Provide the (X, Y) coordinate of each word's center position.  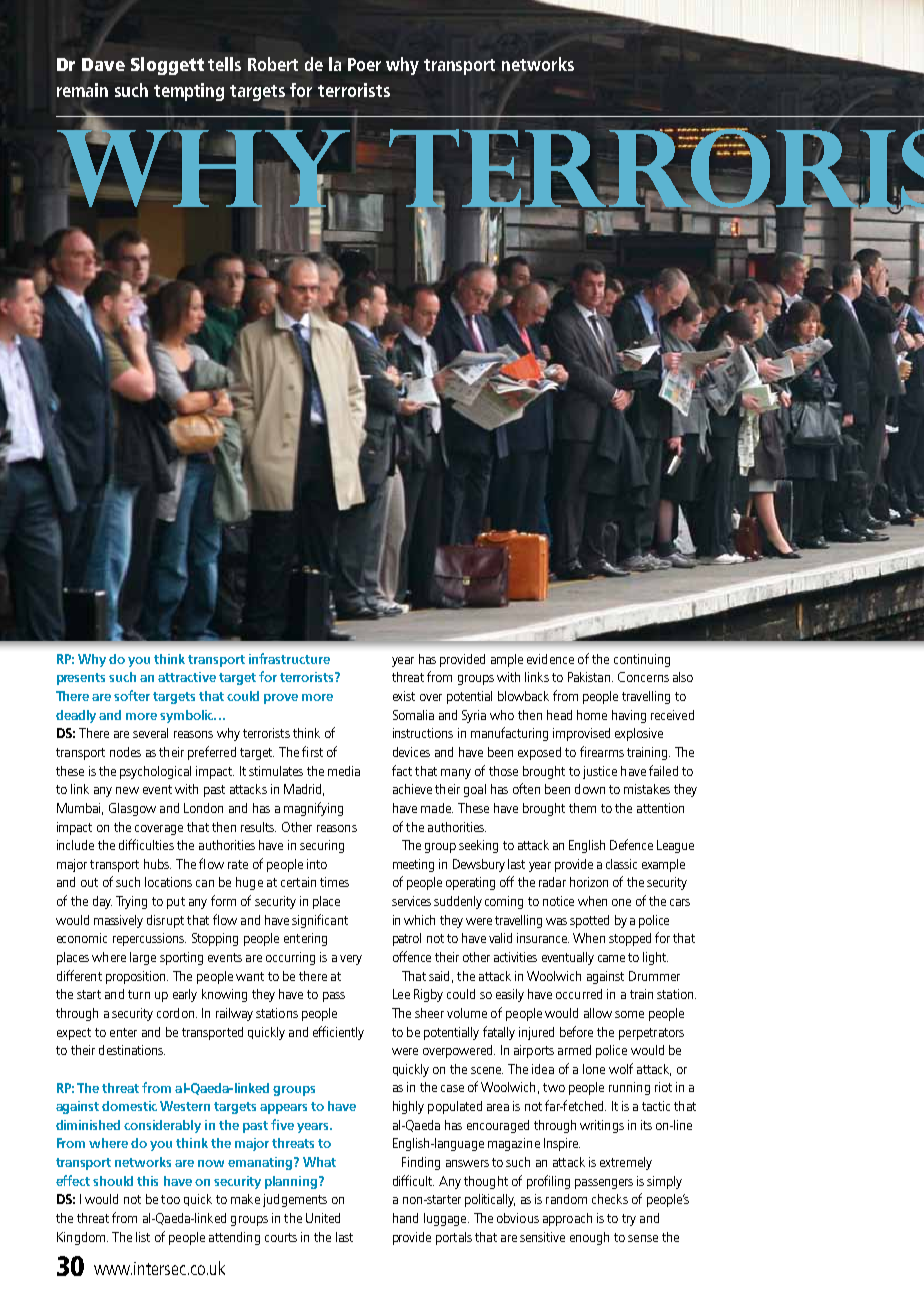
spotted (589, 921)
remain (82, 90)
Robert (273, 64)
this (147, 1181)
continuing (642, 660)
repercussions (149, 939)
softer (132, 695)
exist (404, 696)
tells (224, 64)
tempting (189, 92)
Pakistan (590, 677)
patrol (407, 939)
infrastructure (289, 658)
